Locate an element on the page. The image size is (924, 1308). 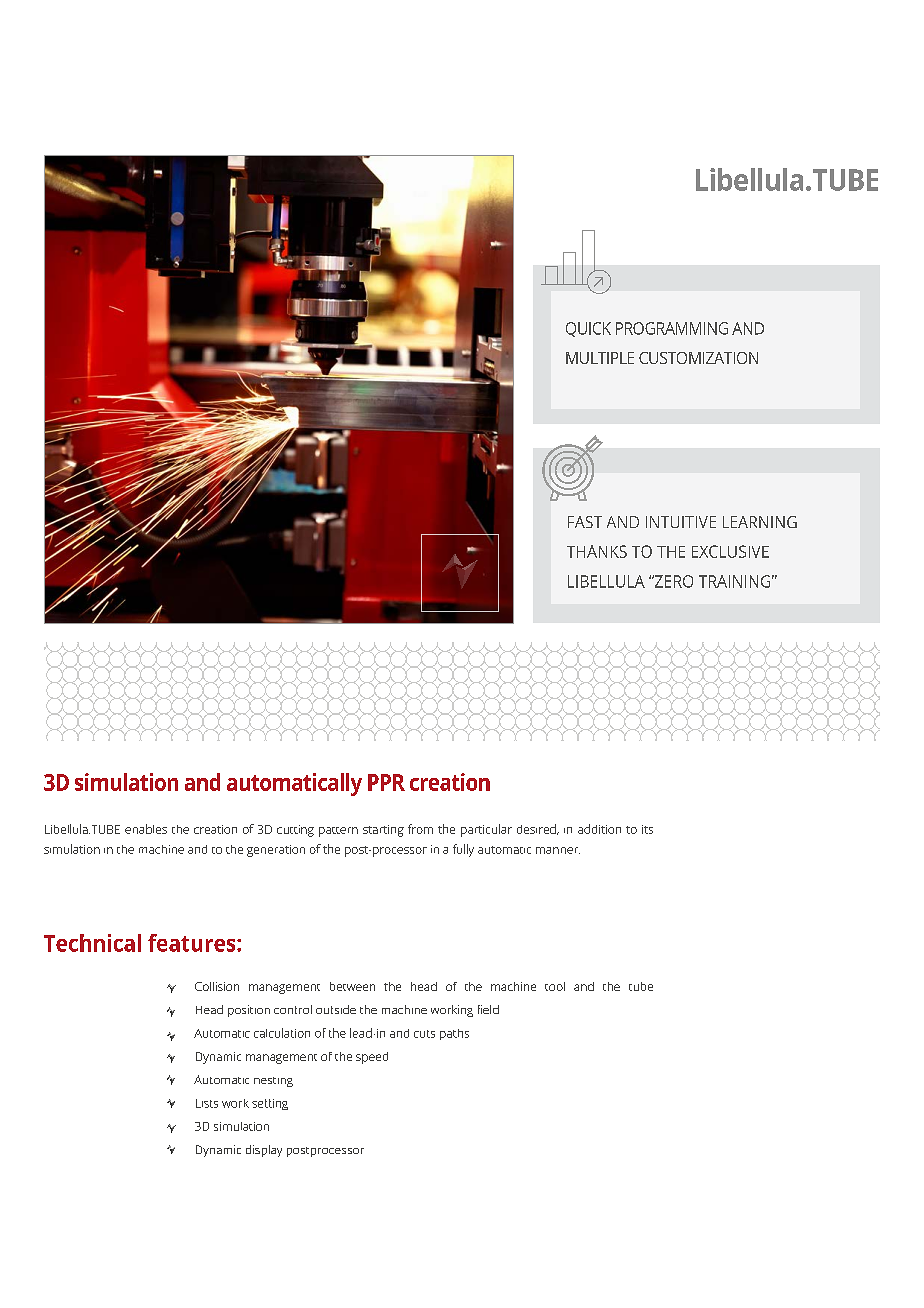
CUSTOMIZATION is located at coordinates (698, 358).
